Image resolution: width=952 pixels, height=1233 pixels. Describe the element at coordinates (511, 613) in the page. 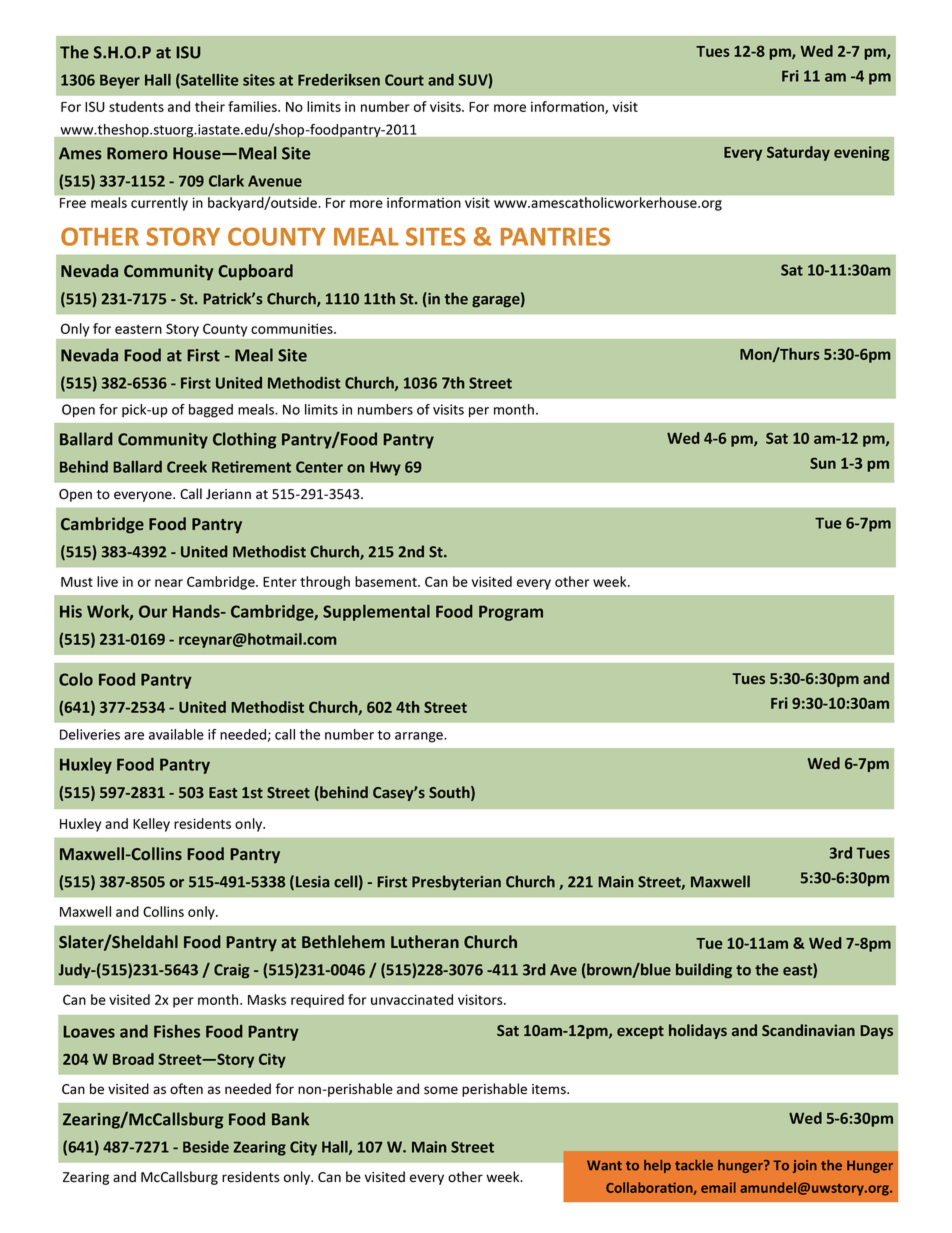

I see `Program` at that location.
